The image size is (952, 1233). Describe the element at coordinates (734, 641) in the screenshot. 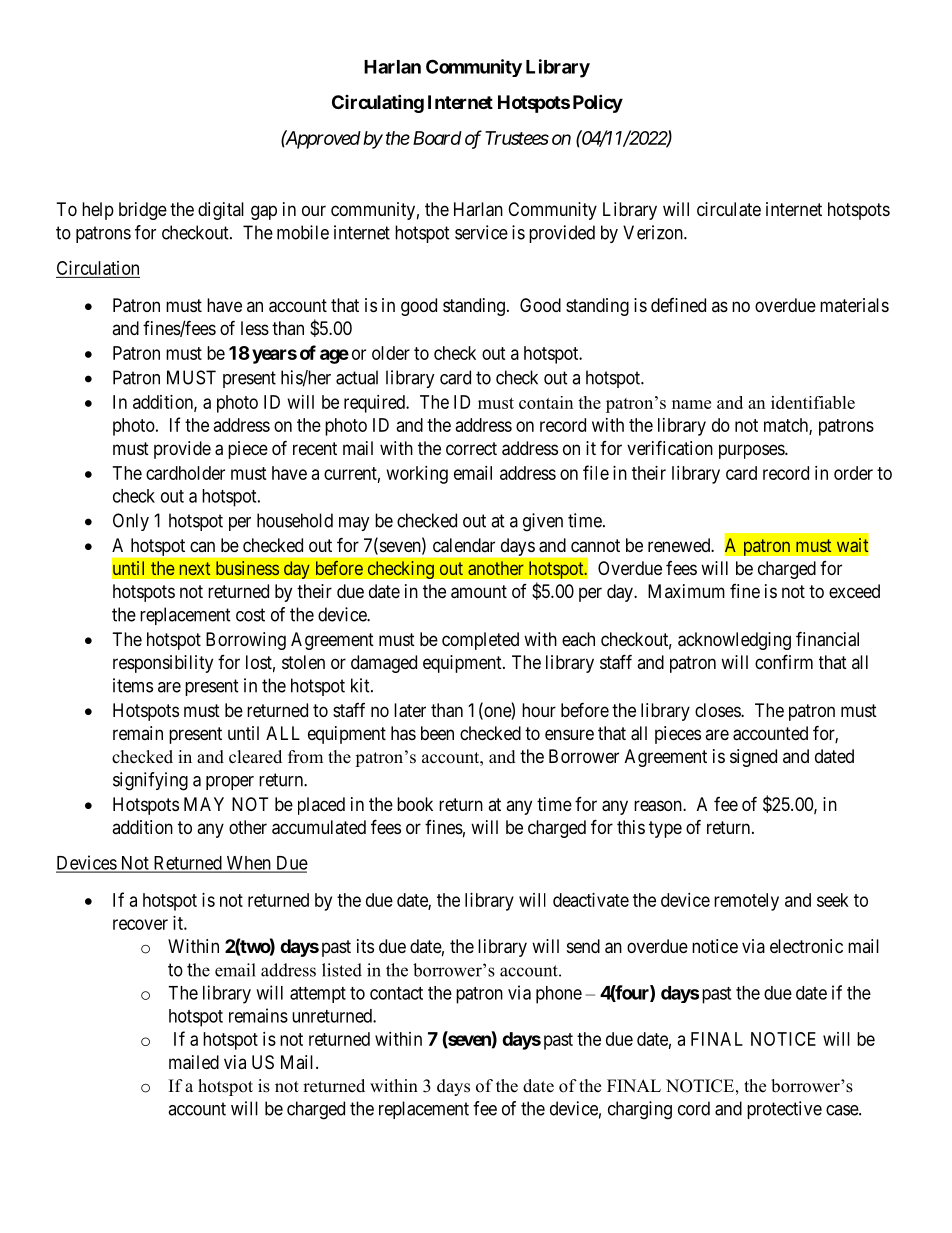

I see `acknowledging` at that location.
